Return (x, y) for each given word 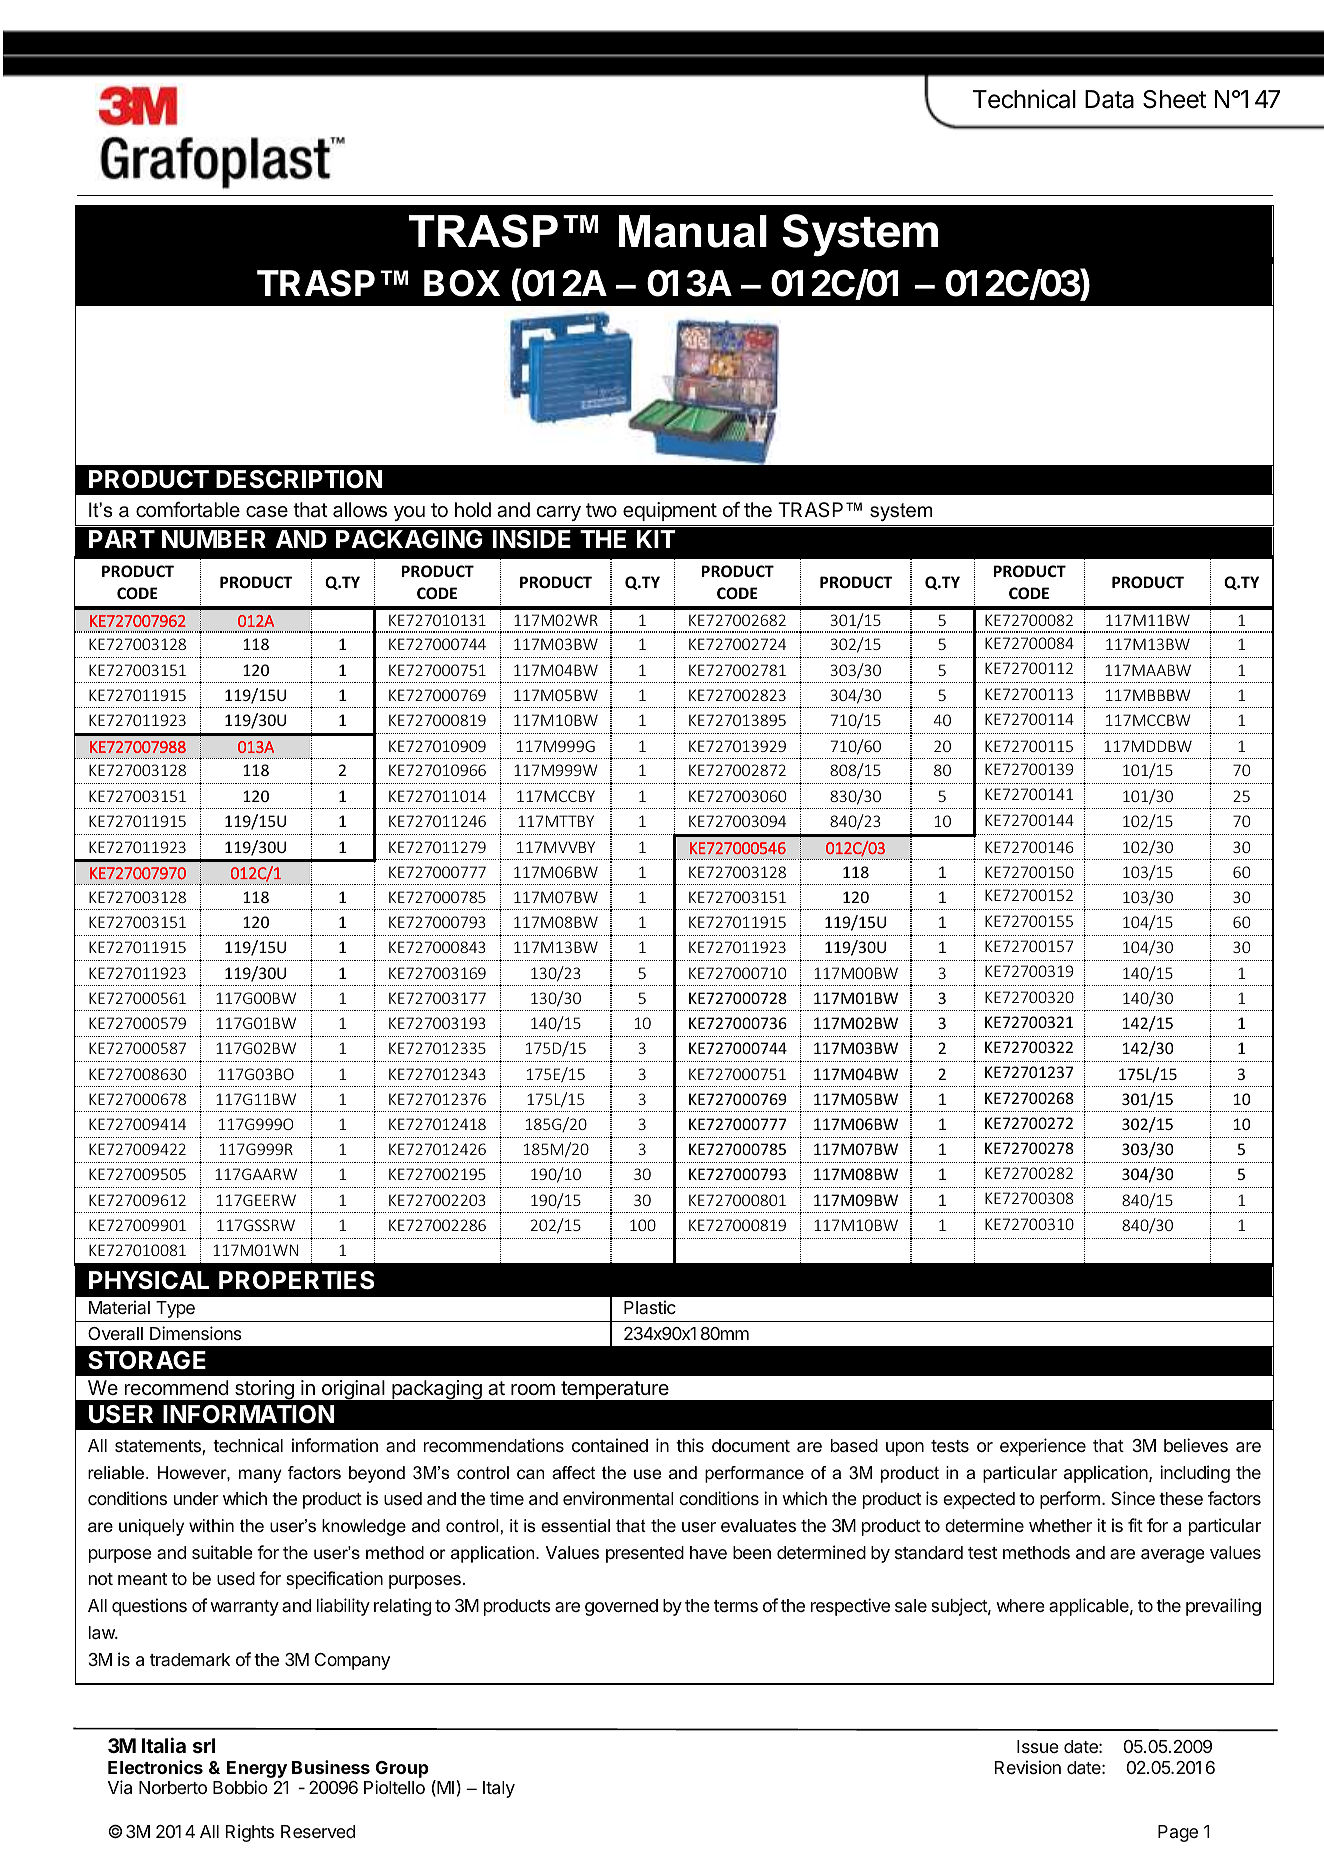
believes (1196, 1445)
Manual (693, 231)
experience (1043, 1447)
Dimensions (196, 1333)
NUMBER (214, 539)
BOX (462, 283)
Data (1109, 99)
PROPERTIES (297, 1280)
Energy (257, 1771)
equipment (670, 511)
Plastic (650, 1307)
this (690, 1445)
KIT (656, 539)
